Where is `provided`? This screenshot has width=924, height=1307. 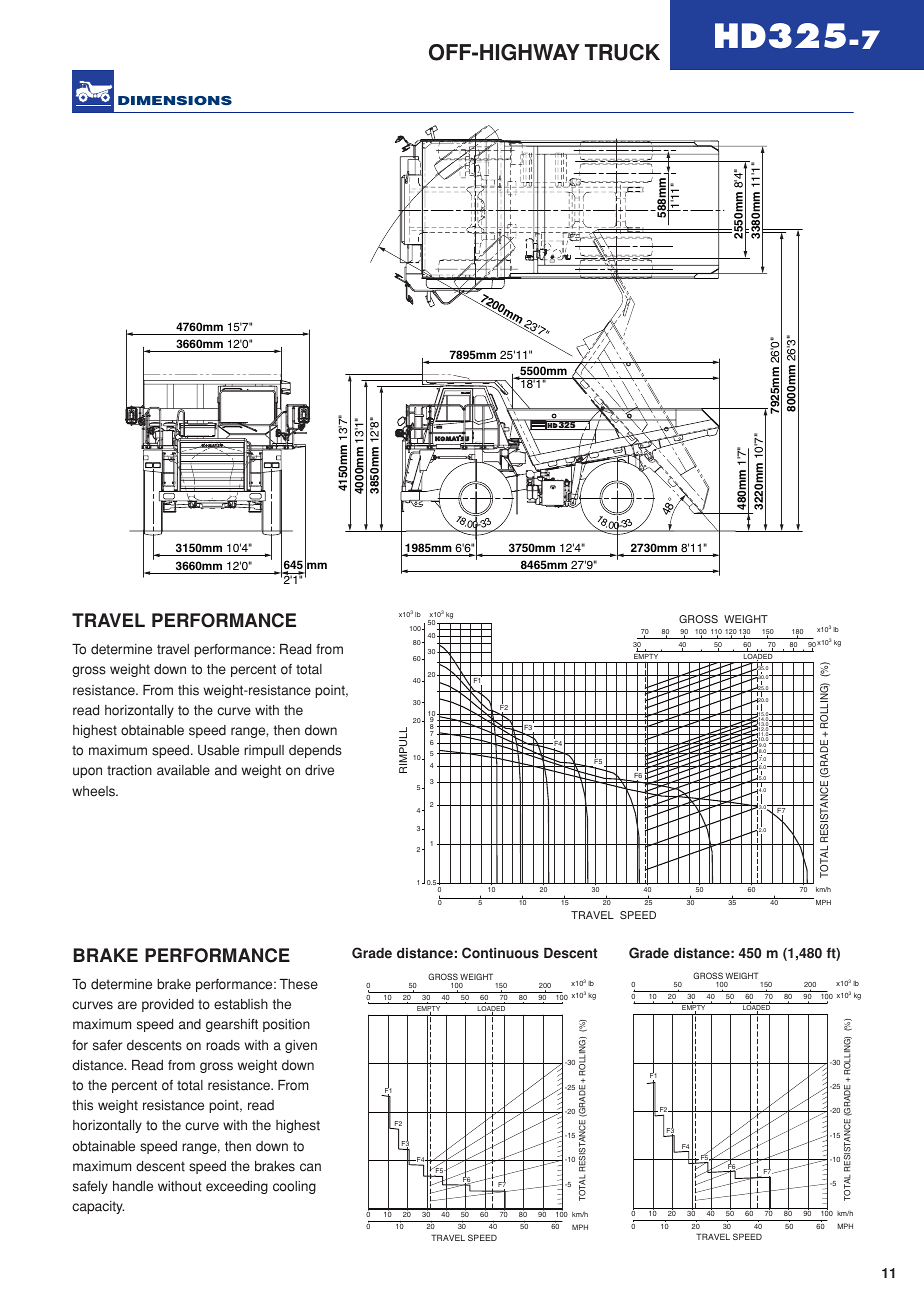
provided is located at coordinates (168, 1005).
